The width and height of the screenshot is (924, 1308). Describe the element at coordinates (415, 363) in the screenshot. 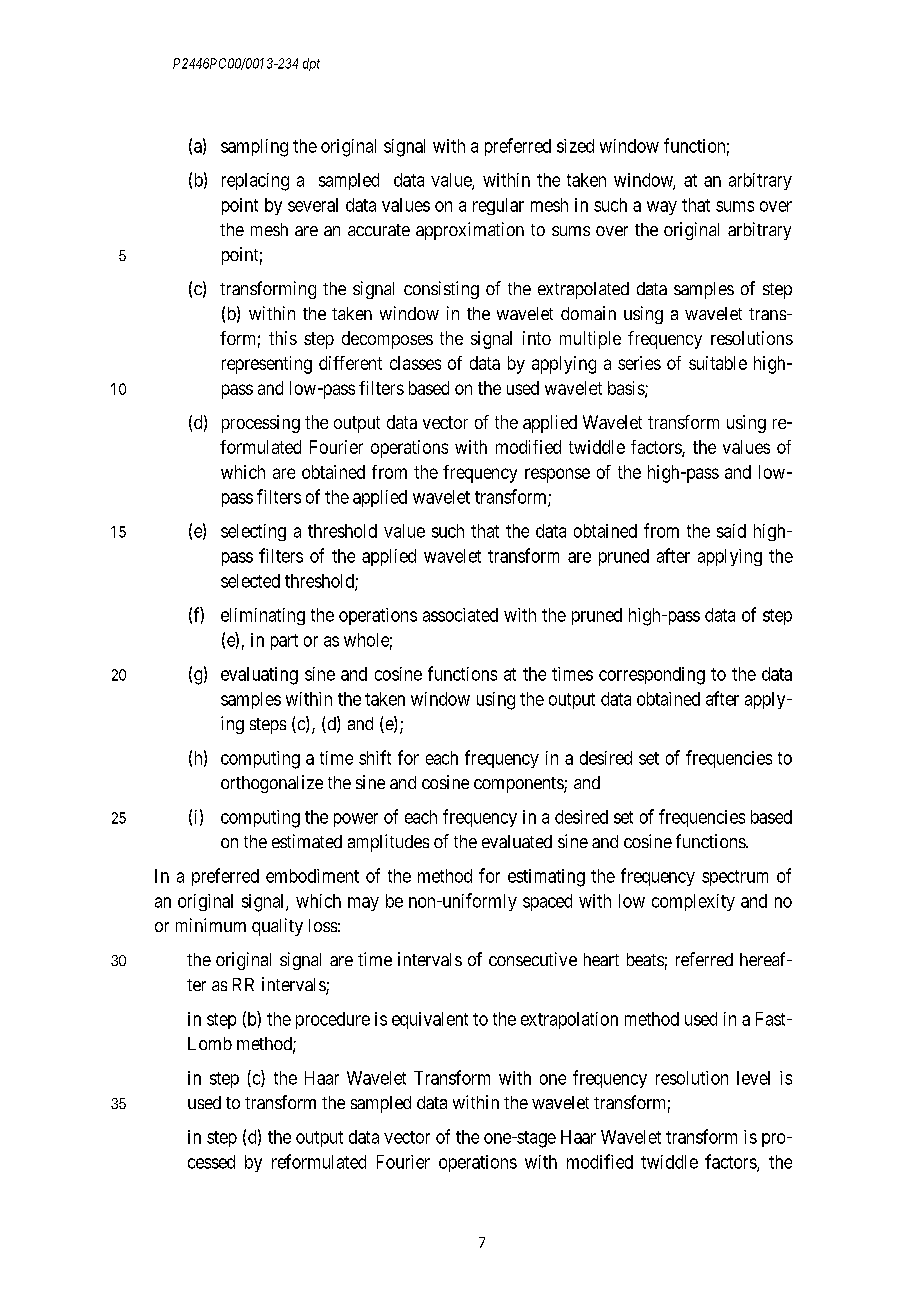

I see `classes` at that location.
